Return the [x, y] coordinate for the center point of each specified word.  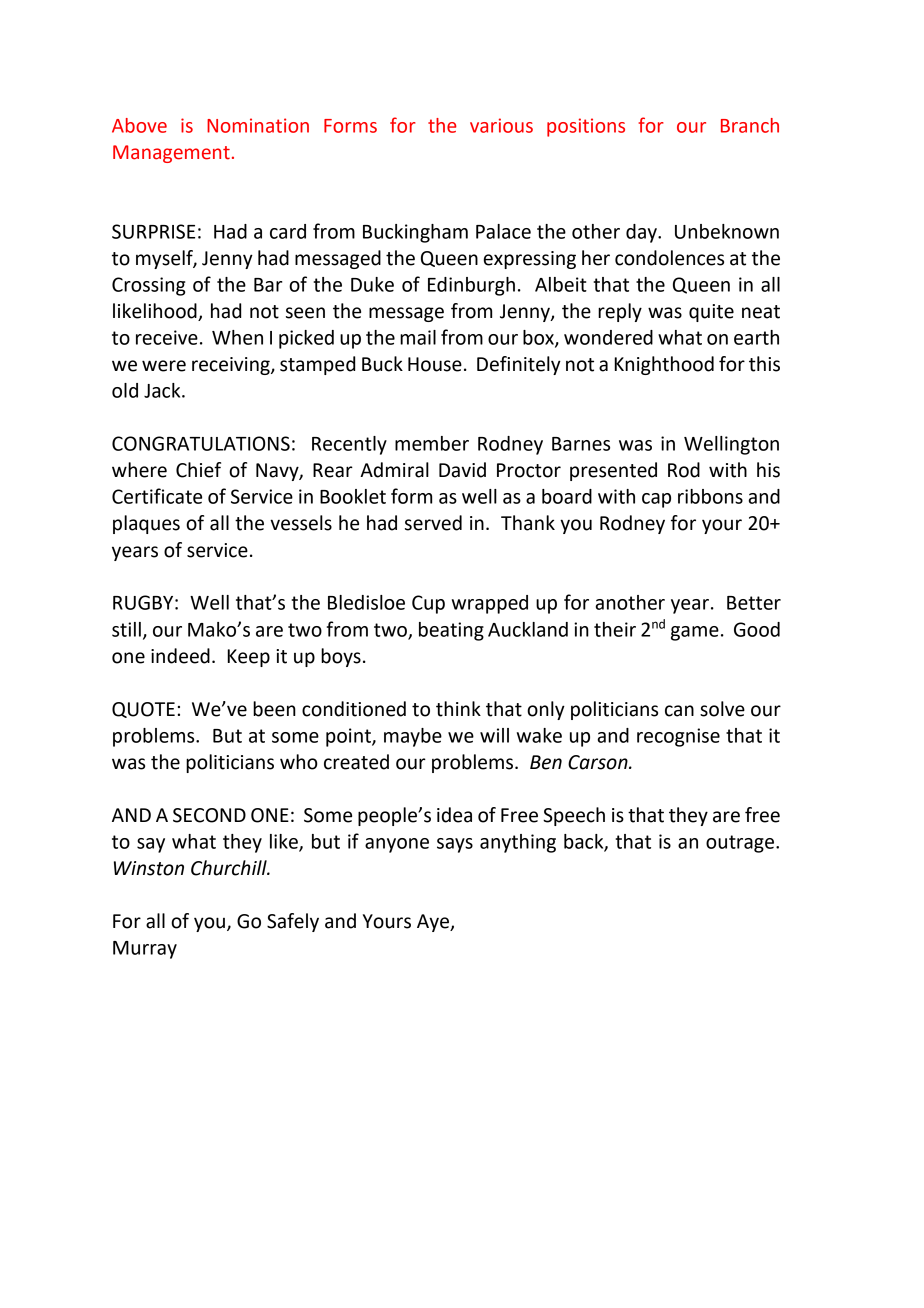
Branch [750, 125]
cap [656, 500]
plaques [146, 524]
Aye [434, 923]
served [433, 523]
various [501, 125]
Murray [145, 950]
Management [171, 154]
